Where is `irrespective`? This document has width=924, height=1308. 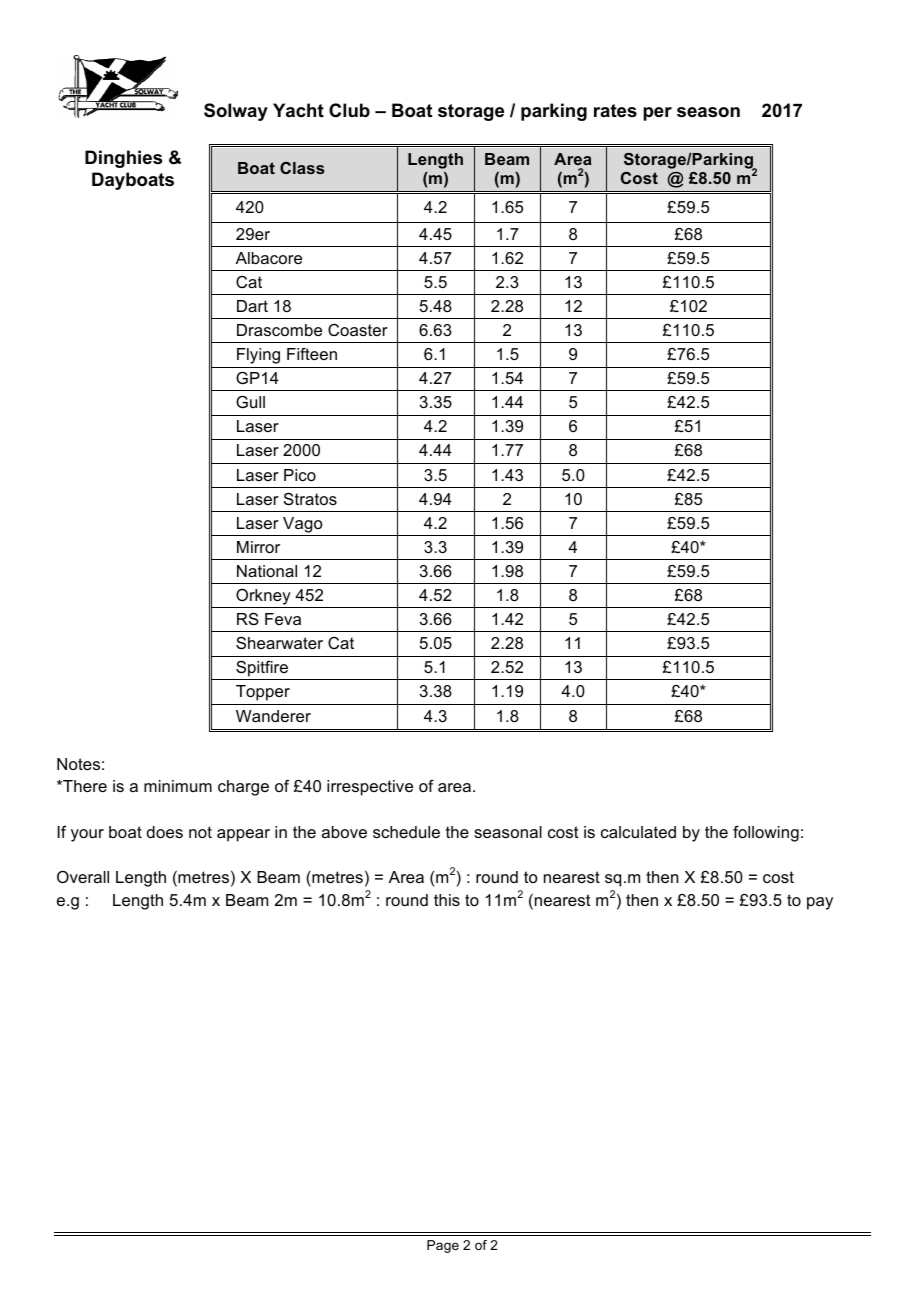
irrespective is located at coordinates (370, 788).
